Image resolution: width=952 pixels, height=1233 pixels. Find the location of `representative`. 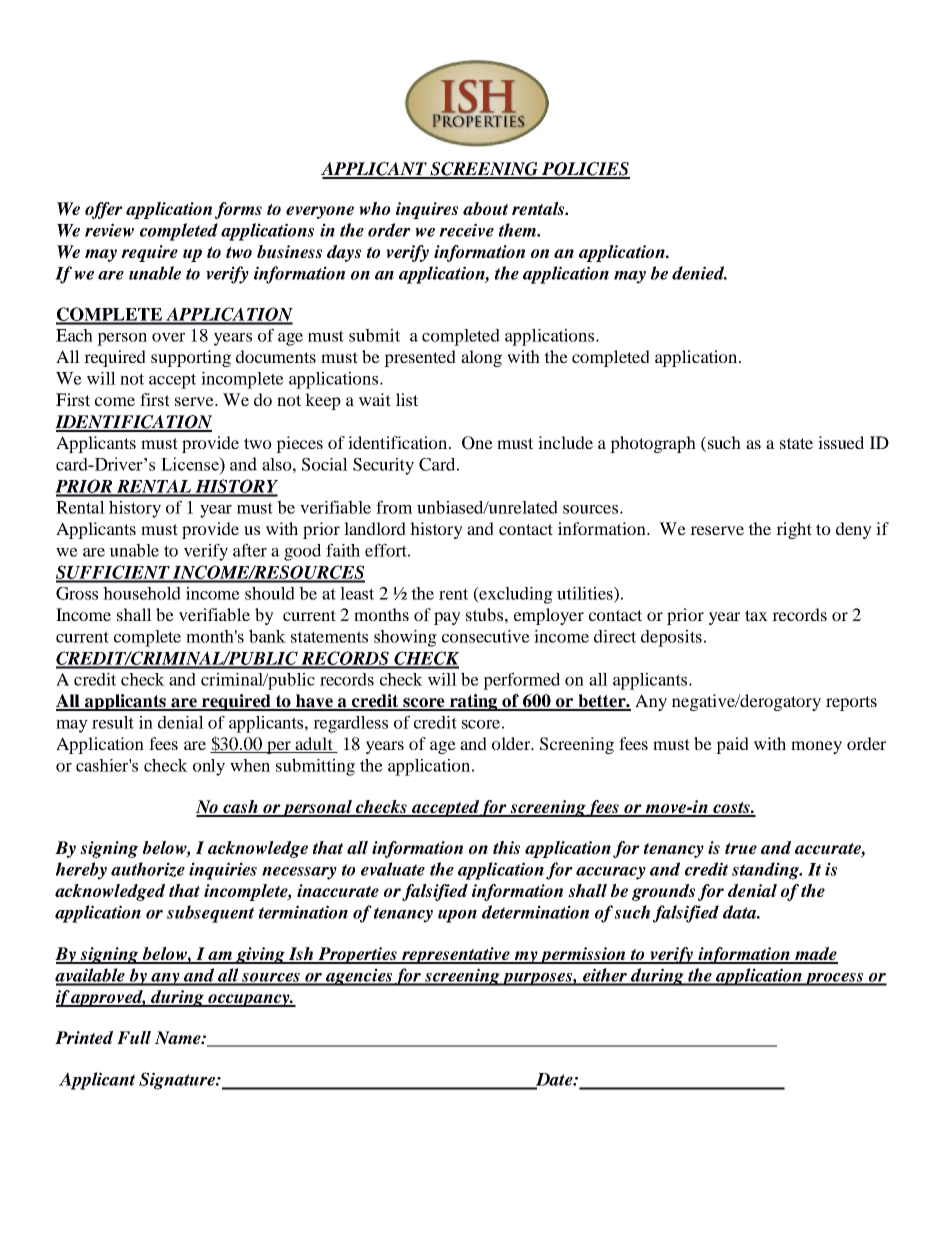

representative is located at coordinates (456, 955).
